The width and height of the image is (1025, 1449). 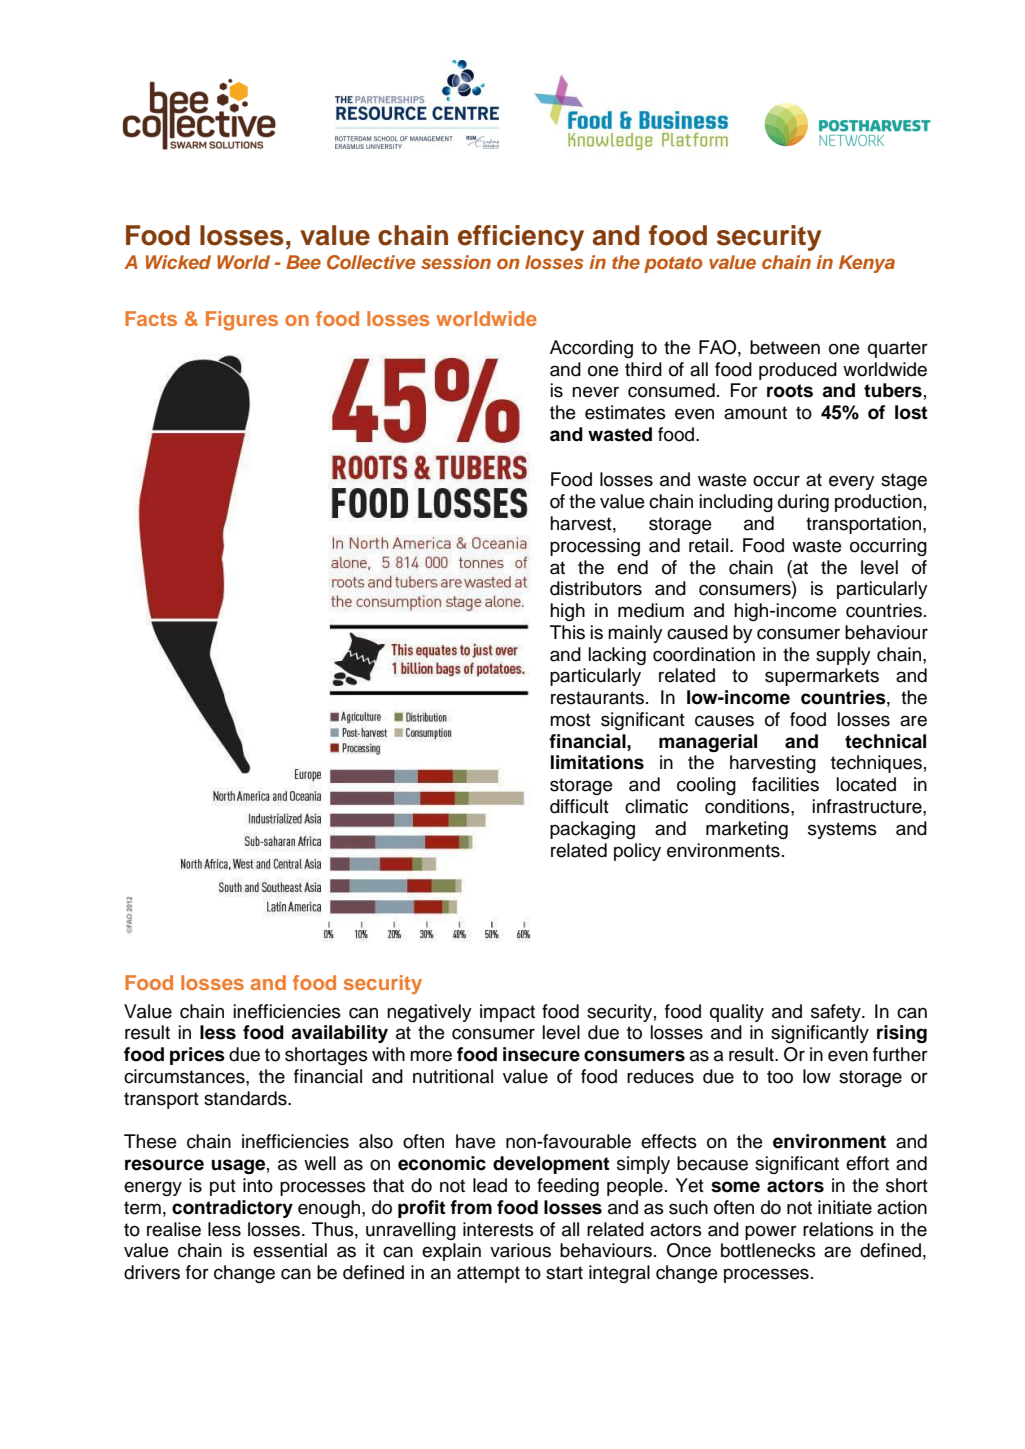 What do you see at coordinates (242, 321) in the image?
I see `Figures` at bounding box center [242, 321].
